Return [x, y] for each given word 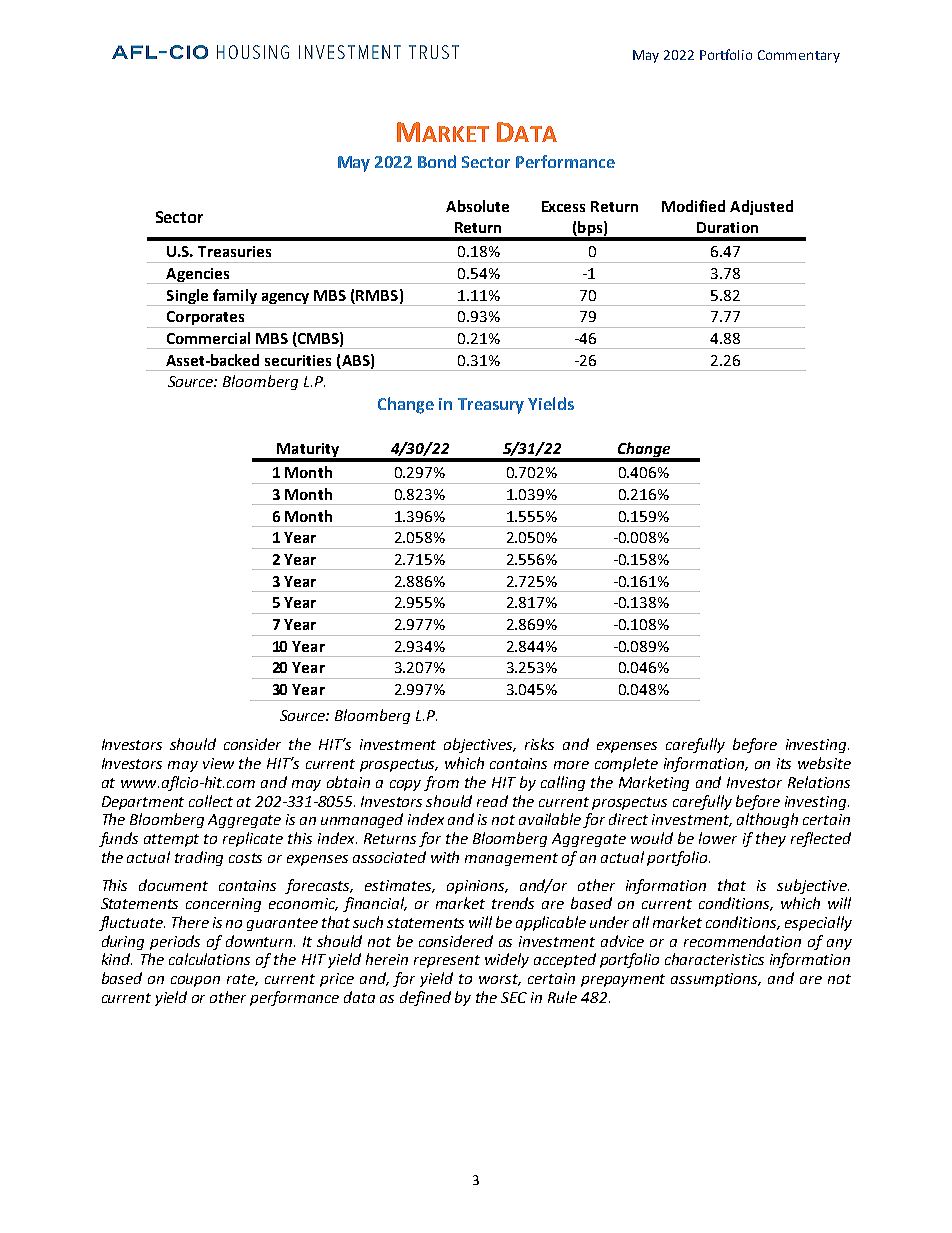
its [784, 763]
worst [500, 980]
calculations [209, 959]
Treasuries [234, 251]
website [824, 763]
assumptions [716, 980]
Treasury [491, 406]
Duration [727, 227]
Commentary [799, 56]
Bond [437, 161]
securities [298, 360]
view [218, 763]
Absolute [477, 206]
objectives [479, 745]
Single [187, 297]
